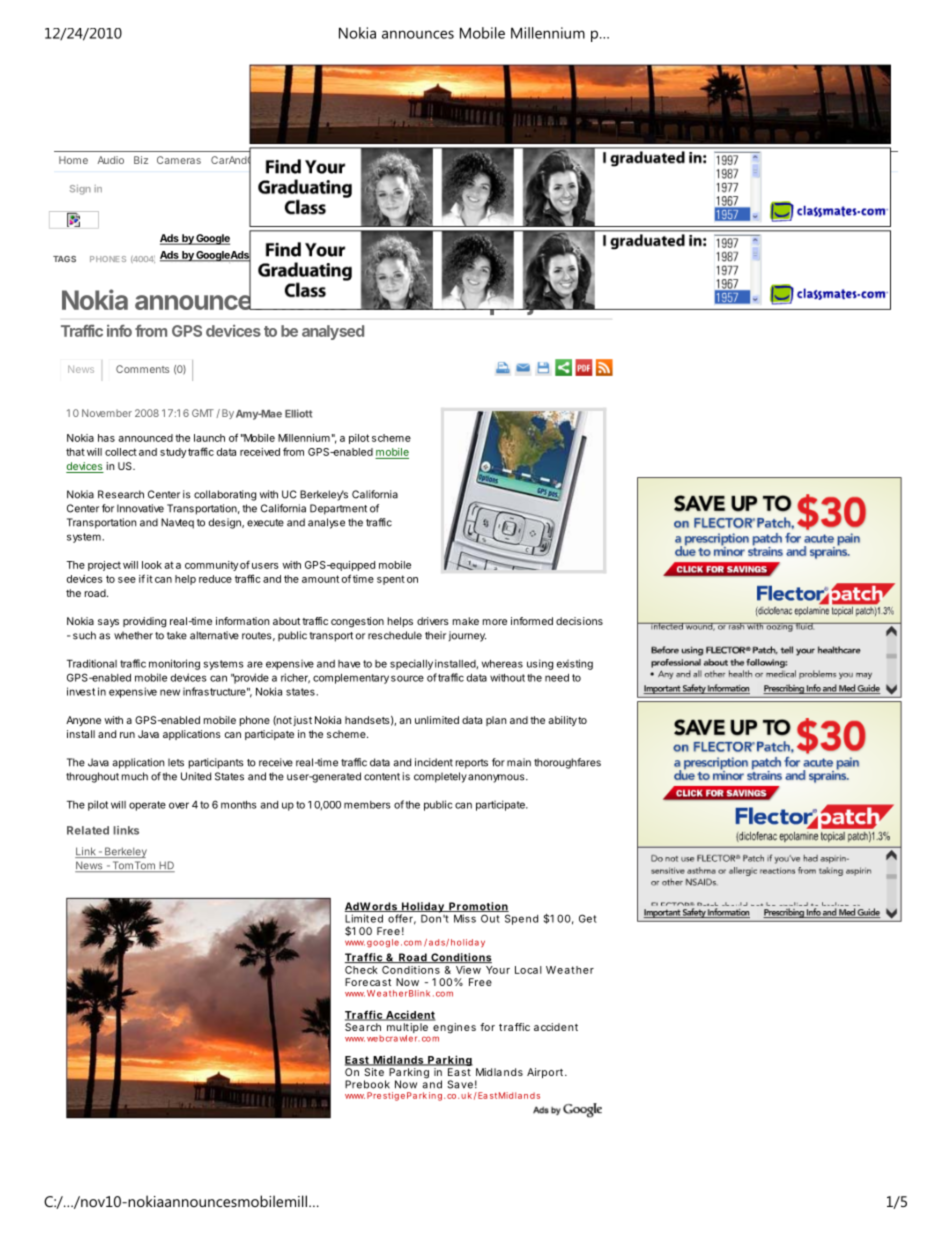 The width and height of the image is (952, 1233). Describe the element at coordinates (361, 970) in the image. I see `Check` at that location.
